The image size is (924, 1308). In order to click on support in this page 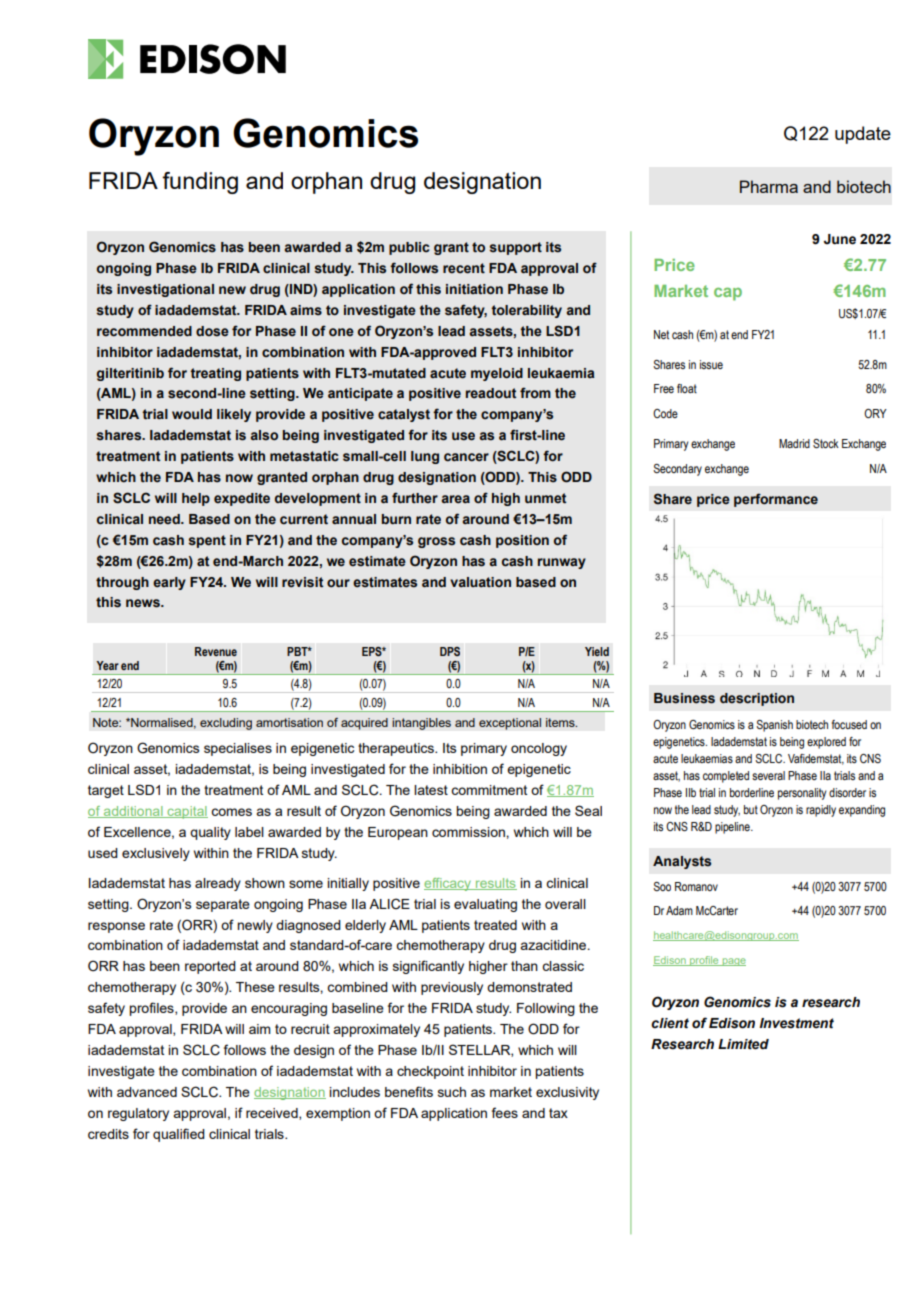, I will do `click(516, 248)`.
